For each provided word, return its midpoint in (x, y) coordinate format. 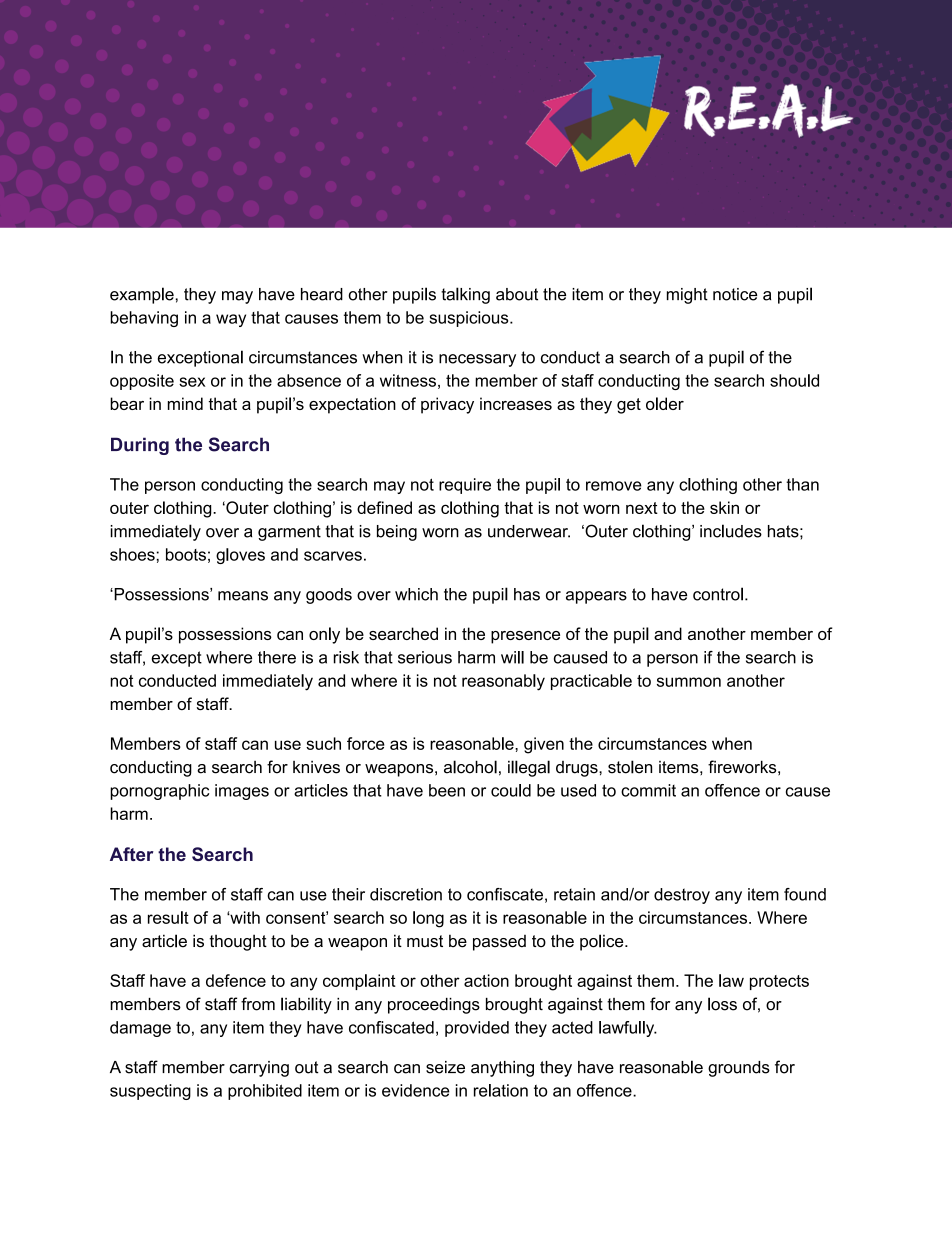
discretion (406, 894)
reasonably (503, 682)
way (231, 320)
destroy (682, 896)
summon (689, 682)
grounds (739, 1069)
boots (186, 554)
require (465, 486)
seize (445, 1067)
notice (735, 294)
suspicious (470, 319)
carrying (259, 1069)
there (277, 657)
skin (724, 507)
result (168, 917)
